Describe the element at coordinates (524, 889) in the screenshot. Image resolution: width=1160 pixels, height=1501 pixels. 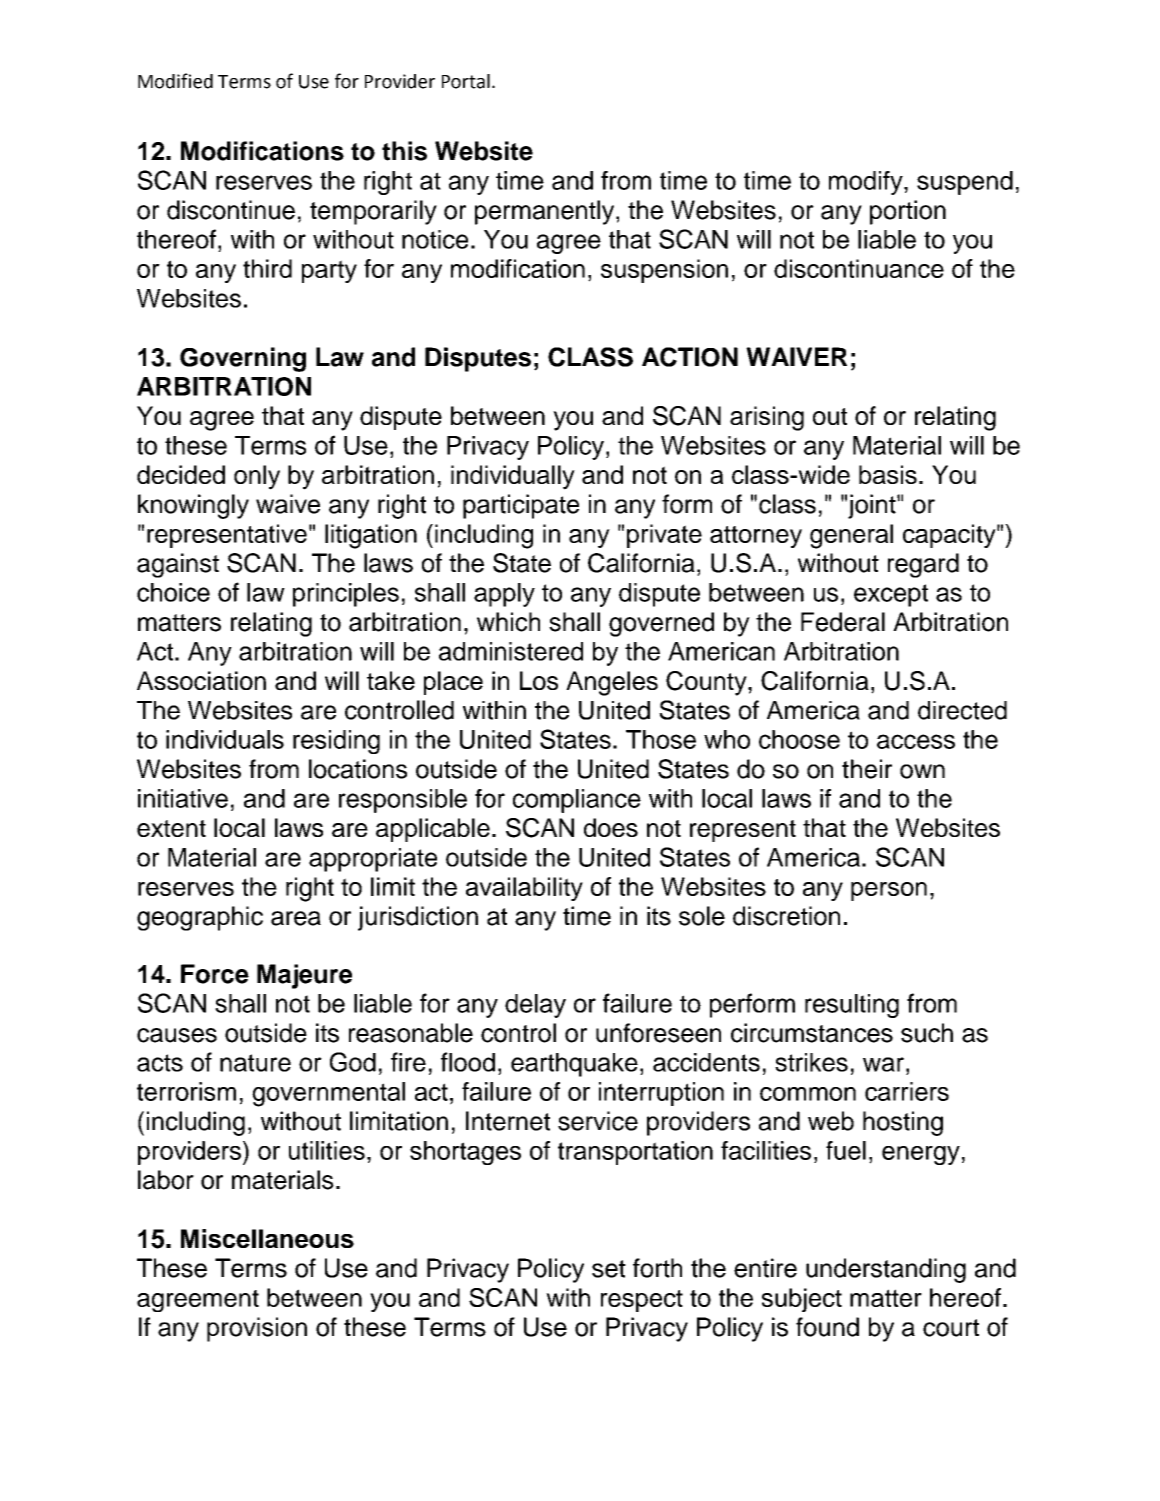
I see `availability` at that location.
